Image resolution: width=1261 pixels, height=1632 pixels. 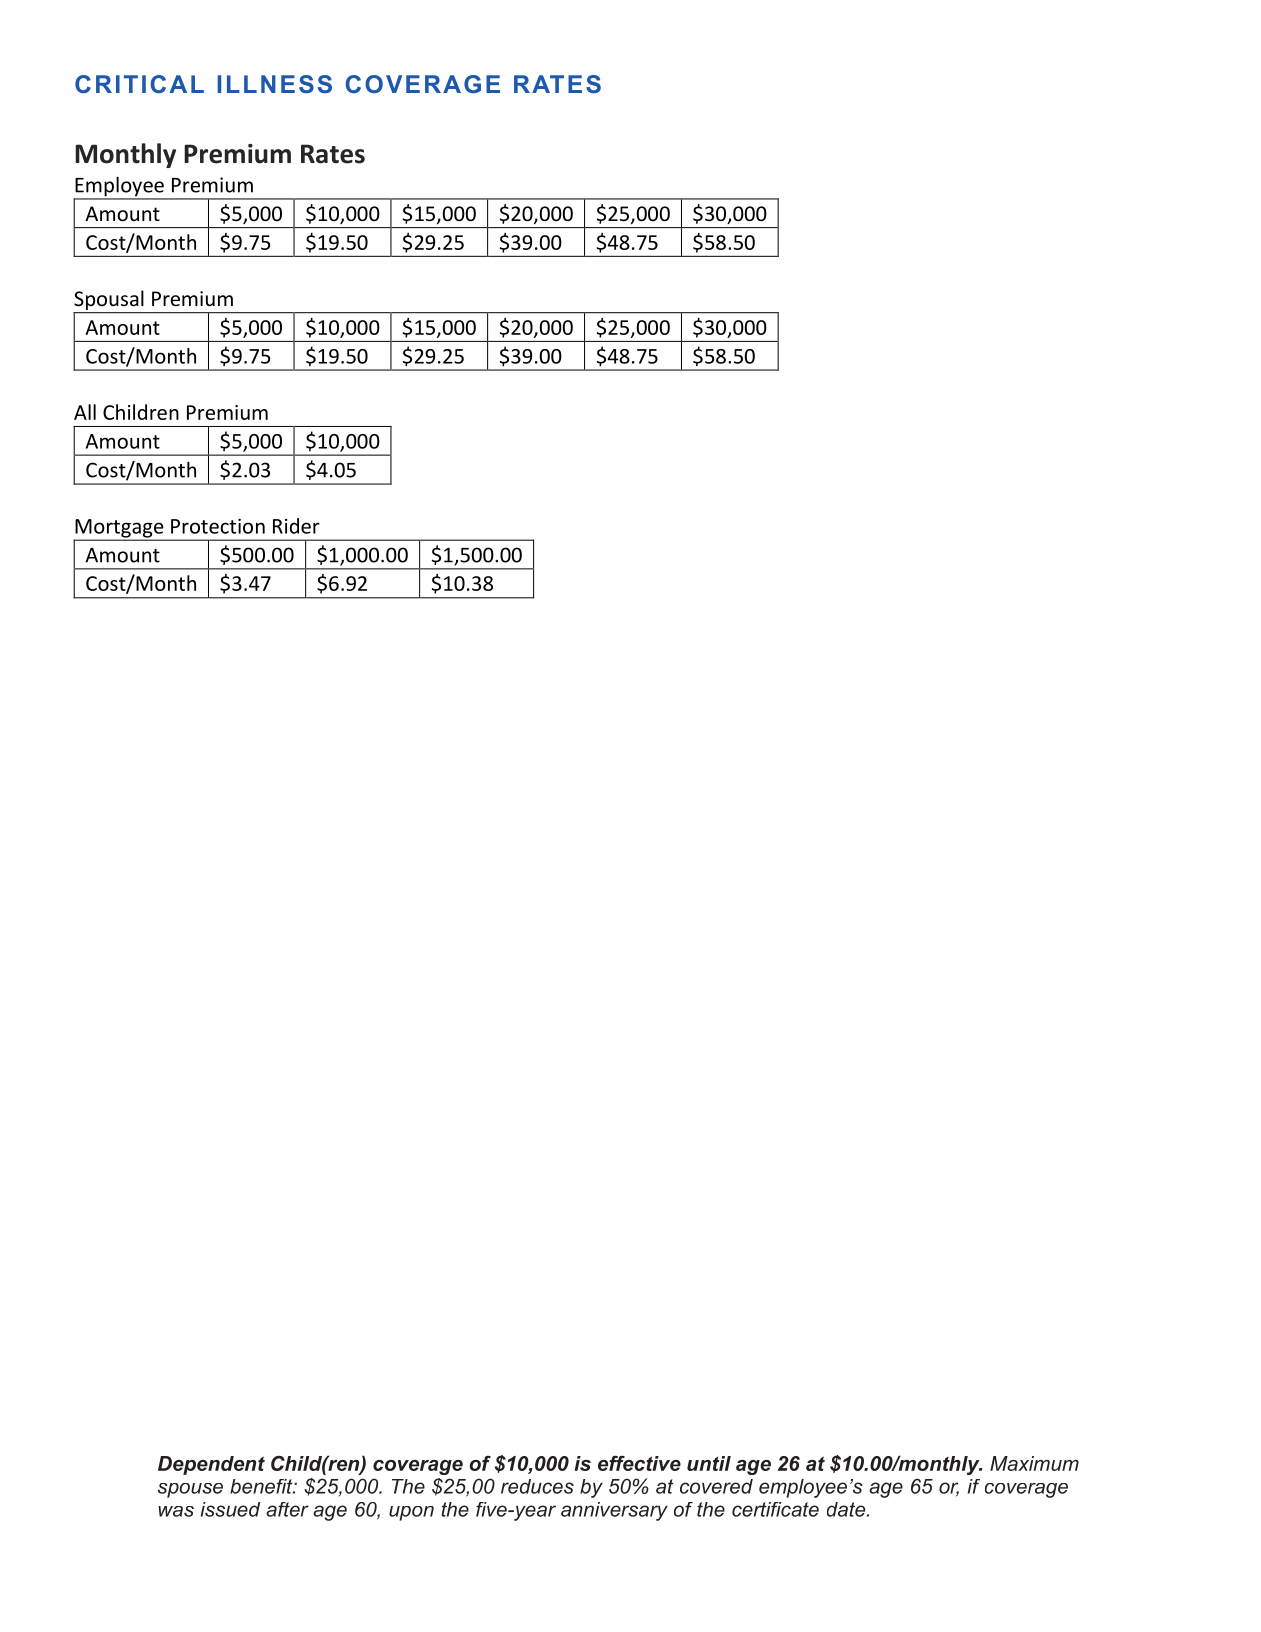 What do you see at coordinates (274, 84) in the page?
I see `ILLNESS` at bounding box center [274, 84].
